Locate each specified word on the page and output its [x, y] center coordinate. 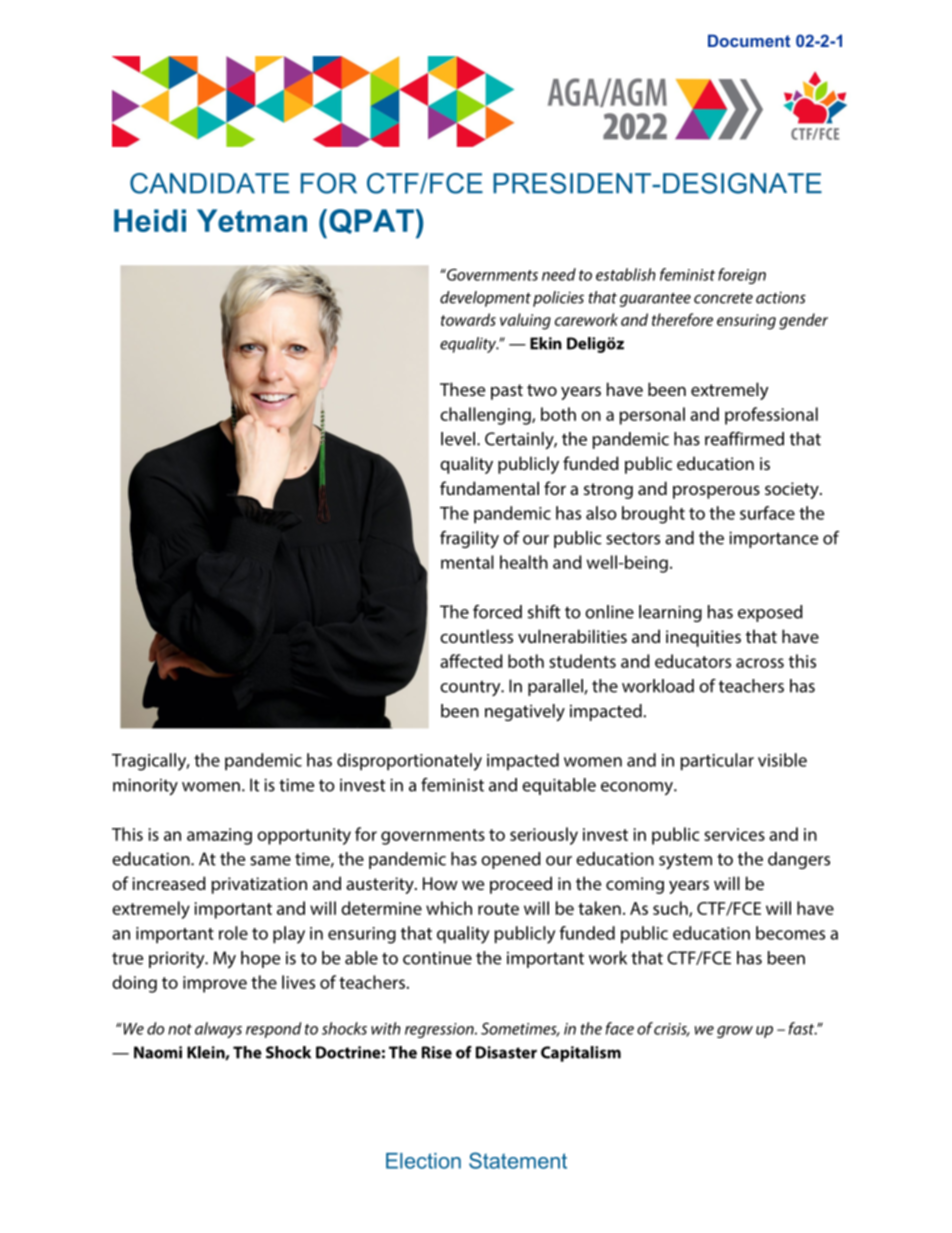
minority [145, 787]
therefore [682, 319]
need [559, 274]
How [440, 883]
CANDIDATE [209, 183]
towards [468, 319]
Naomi [158, 1052]
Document [749, 40]
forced [497, 612]
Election [423, 1161]
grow [735, 1032]
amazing [219, 836]
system [685, 862]
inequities [703, 638]
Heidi [150, 220]
